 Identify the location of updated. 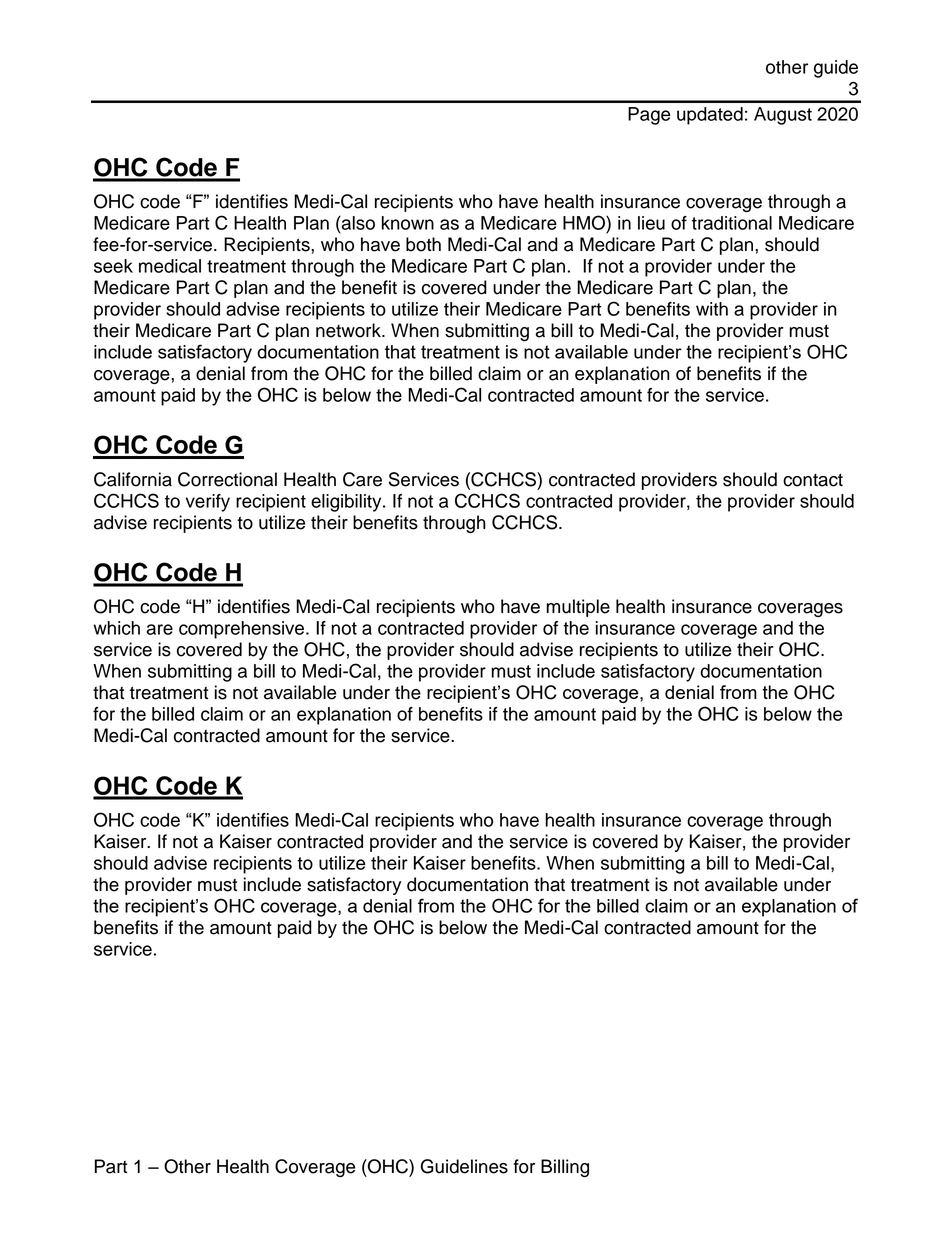
(710, 116).
